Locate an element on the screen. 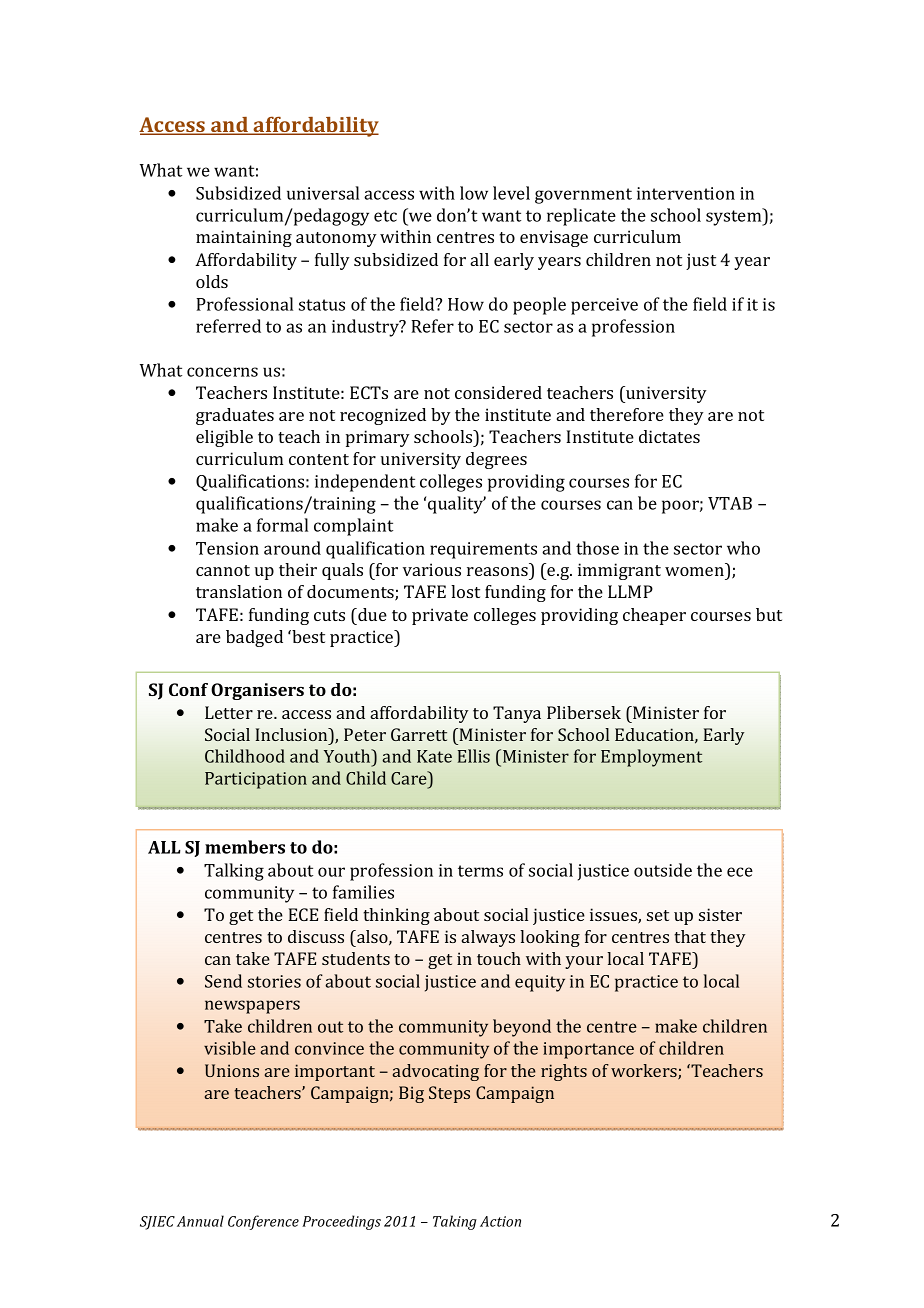 This screenshot has width=924, height=1308. around is located at coordinates (292, 548).
